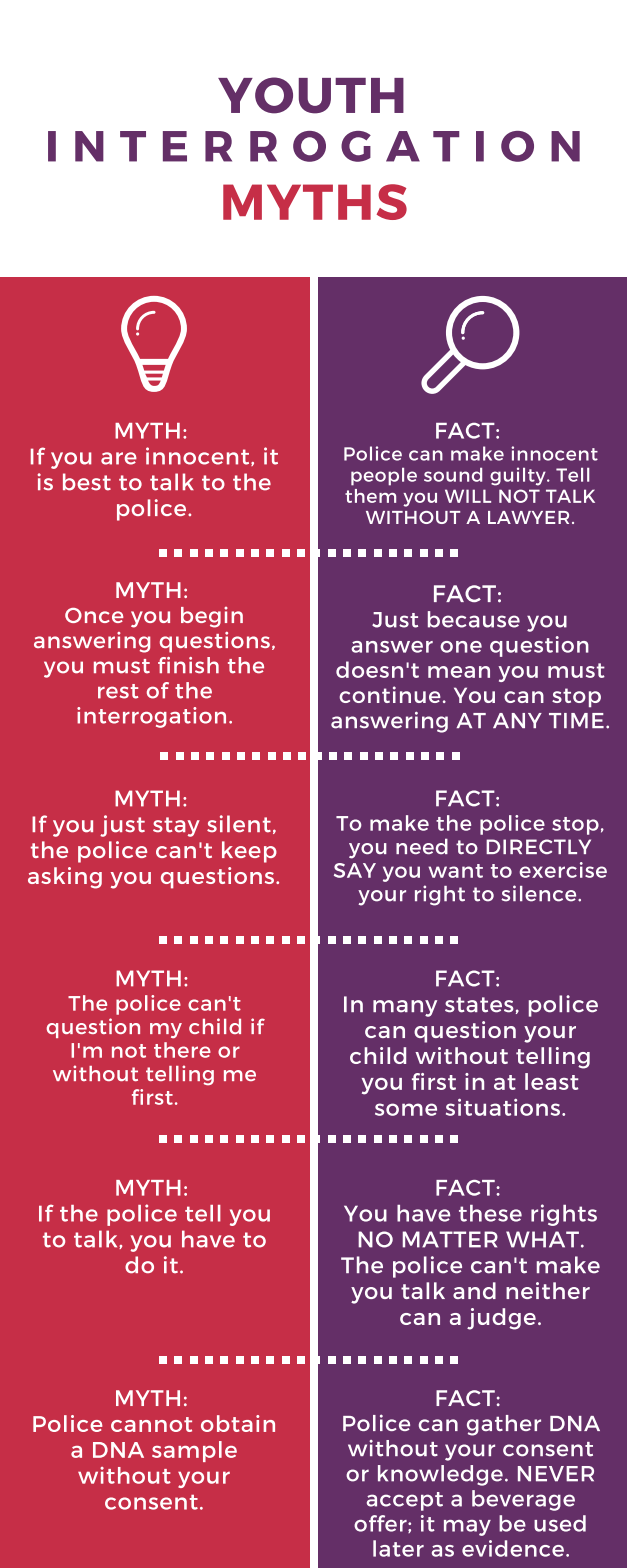 This screenshot has width=627, height=1568. Describe the element at coordinates (311, 95) in the screenshot. I see `YOUTH` at that location.
